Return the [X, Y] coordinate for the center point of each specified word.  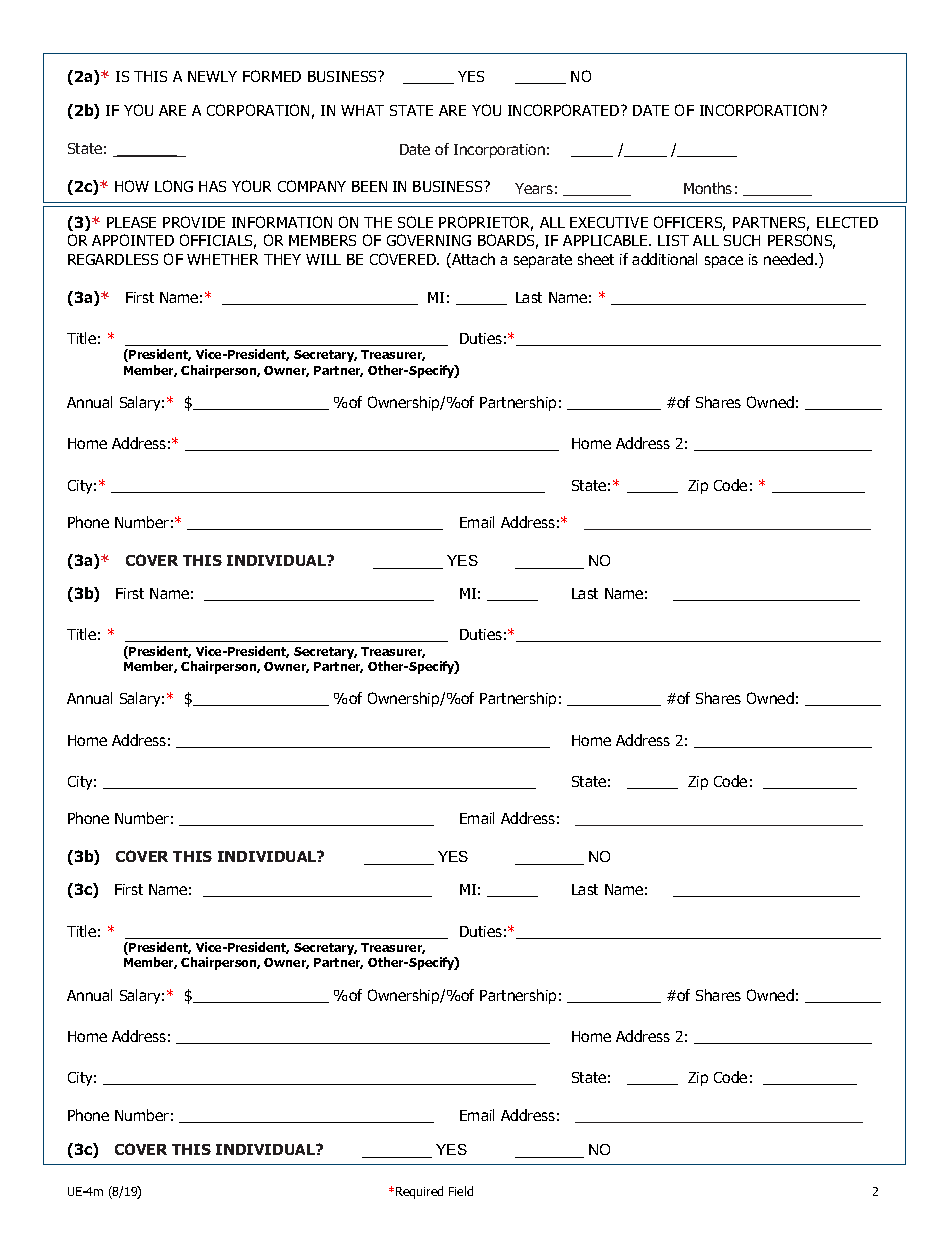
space [724, 262]
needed [788, 259]
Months [708, 188]
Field [461, 1191]
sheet [596, 259]
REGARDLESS [113, 259]
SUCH [742, 240]
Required [419, 1192]
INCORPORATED [565, 110]
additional [664, 259]
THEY [282, 259]
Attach [472, 260]
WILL [323, 259]
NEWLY [212, 76]
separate [543, 261]
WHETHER [222, 259]
